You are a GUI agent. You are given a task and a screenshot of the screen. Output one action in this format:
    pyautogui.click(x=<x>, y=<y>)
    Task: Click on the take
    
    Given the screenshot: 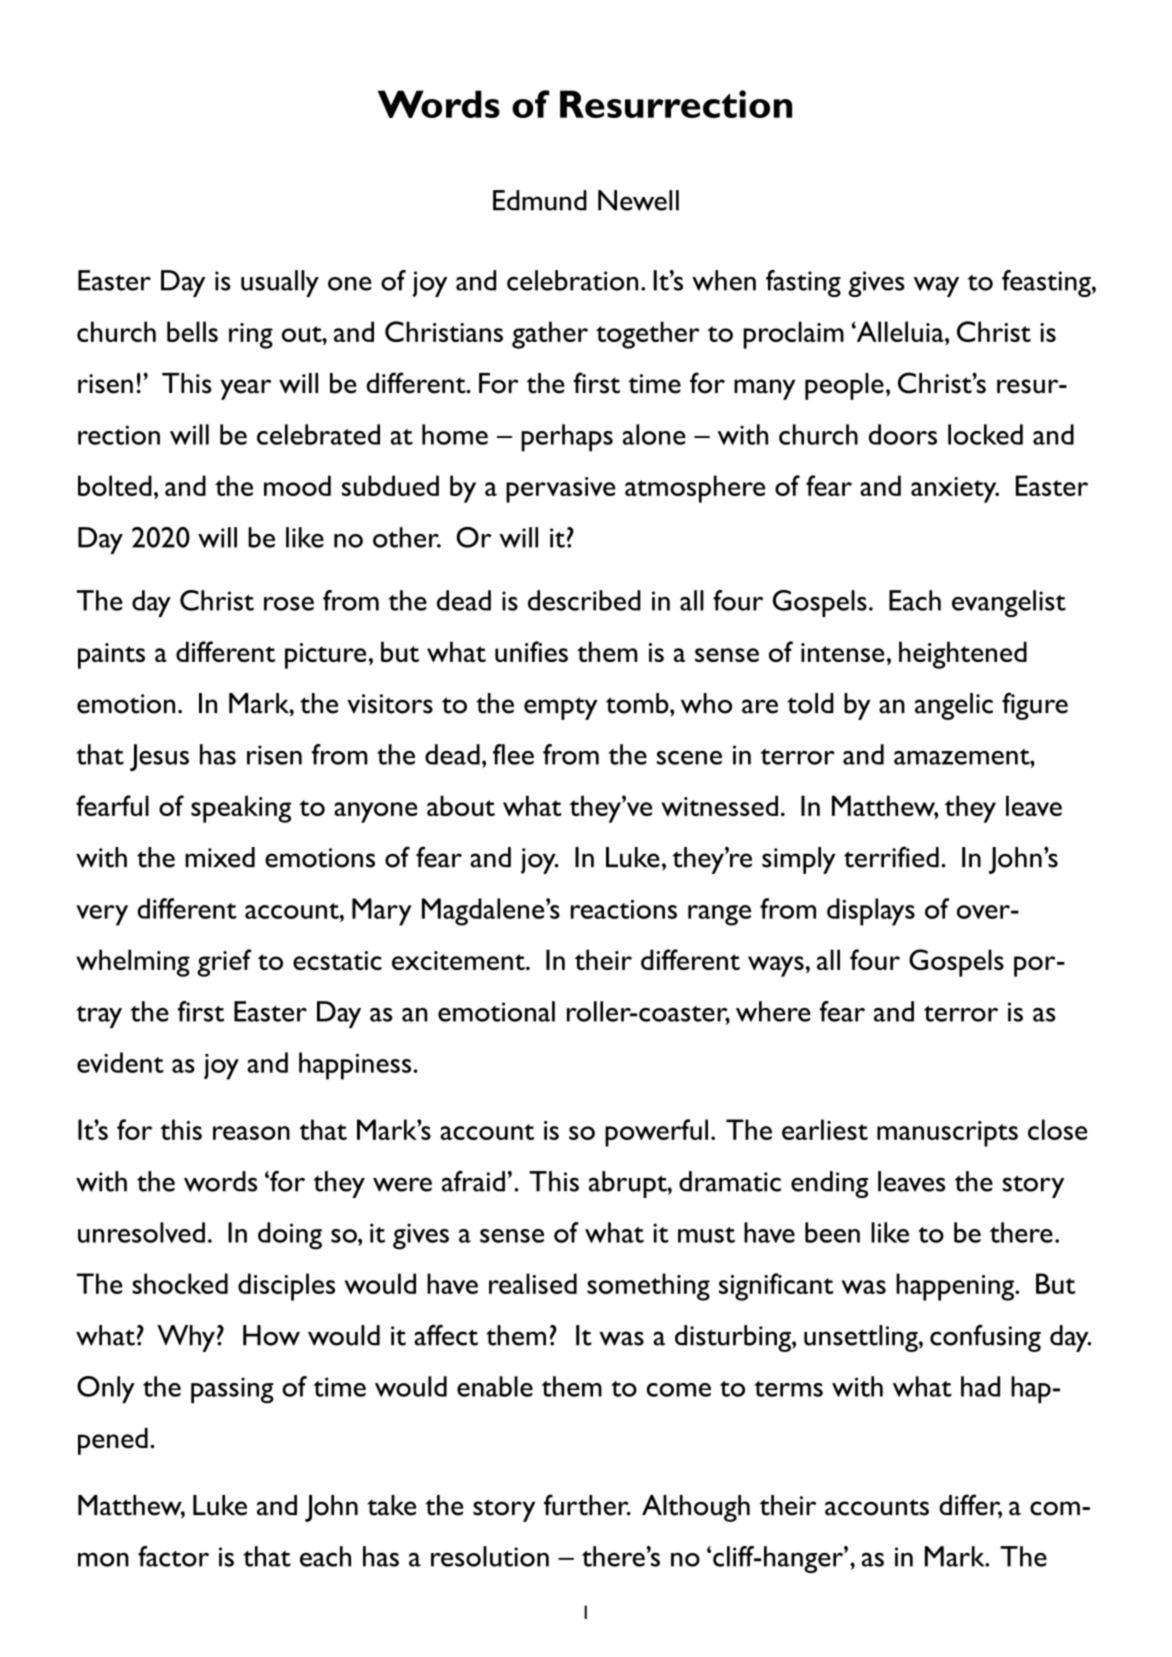 What is the action you would take?
    pyautogui.click(x=391, y=1505)
